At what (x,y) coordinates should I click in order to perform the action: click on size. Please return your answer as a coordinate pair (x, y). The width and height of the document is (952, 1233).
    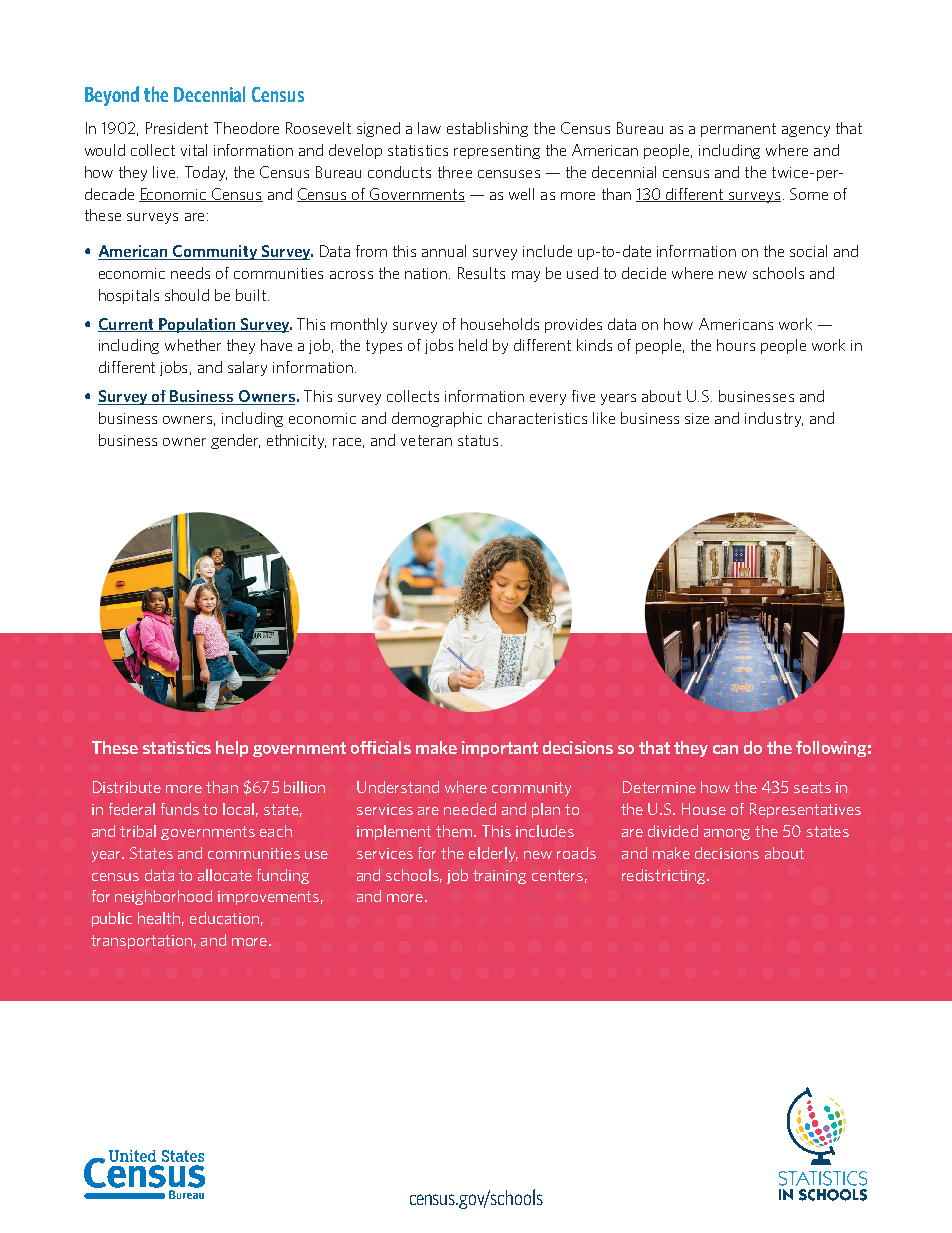
    Looking at the image, I should click on (697, 418).
